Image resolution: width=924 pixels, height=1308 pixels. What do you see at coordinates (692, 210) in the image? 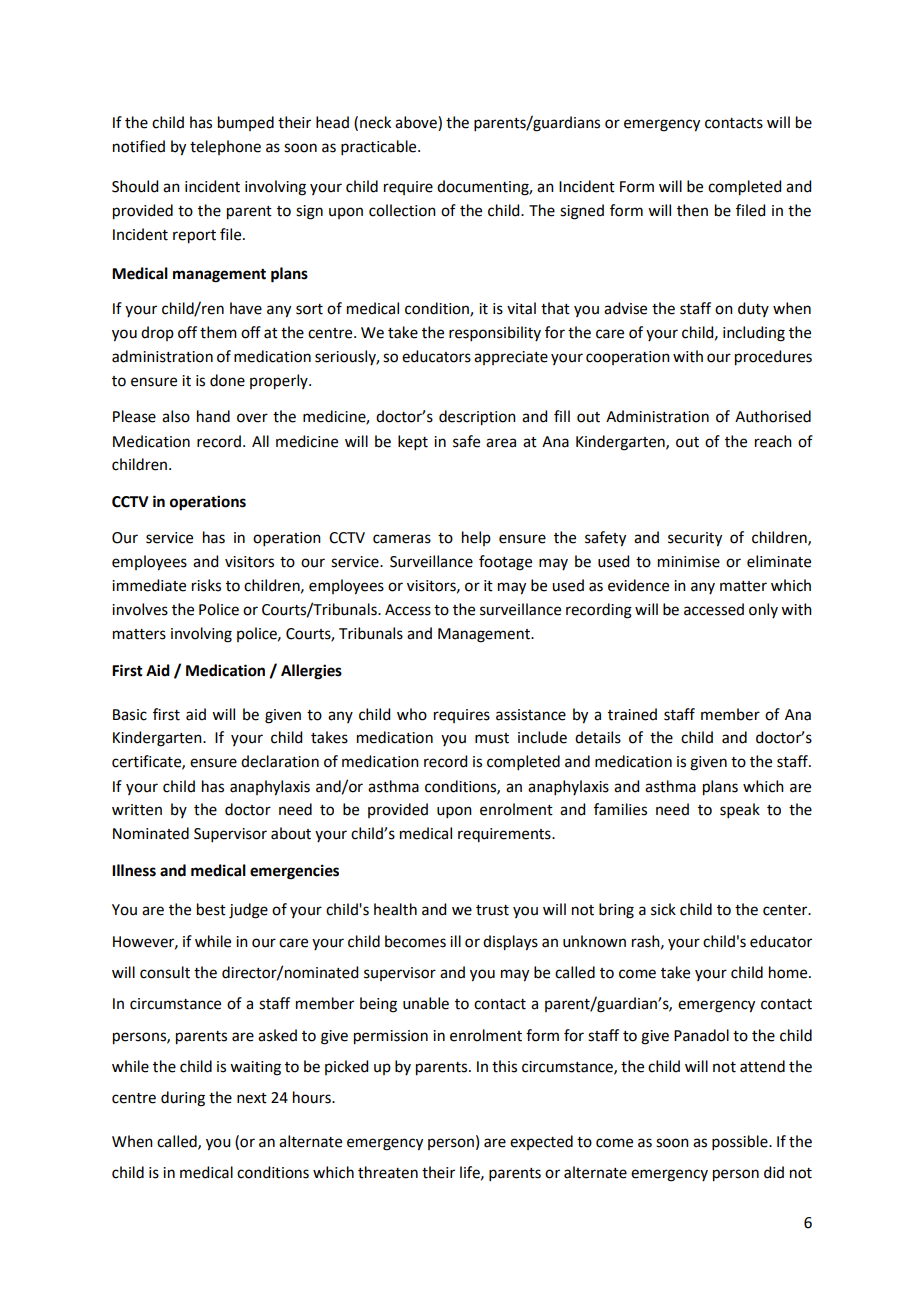
I see `then` at bounding box center [692, 210].
